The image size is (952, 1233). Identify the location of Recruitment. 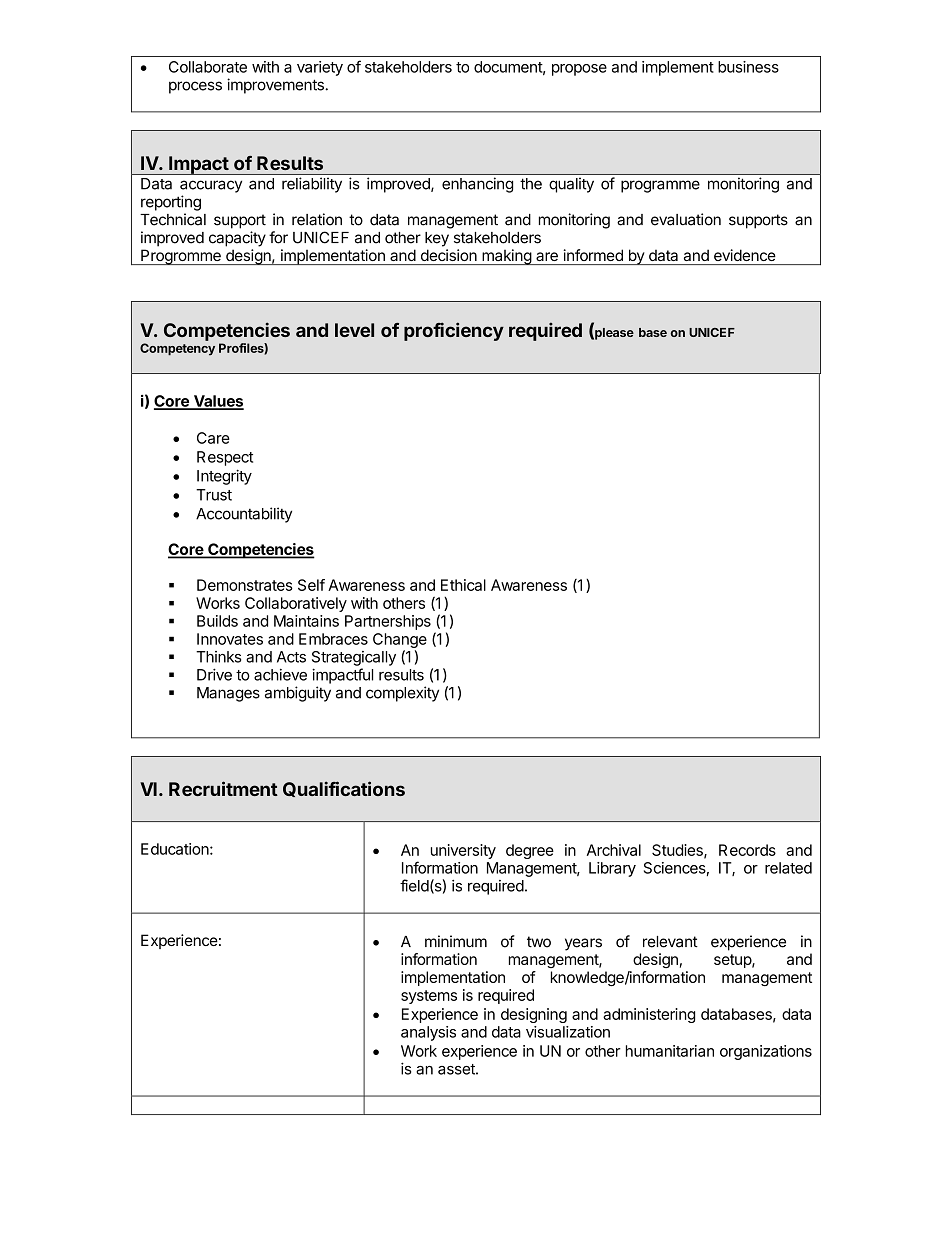
(223, 788).
